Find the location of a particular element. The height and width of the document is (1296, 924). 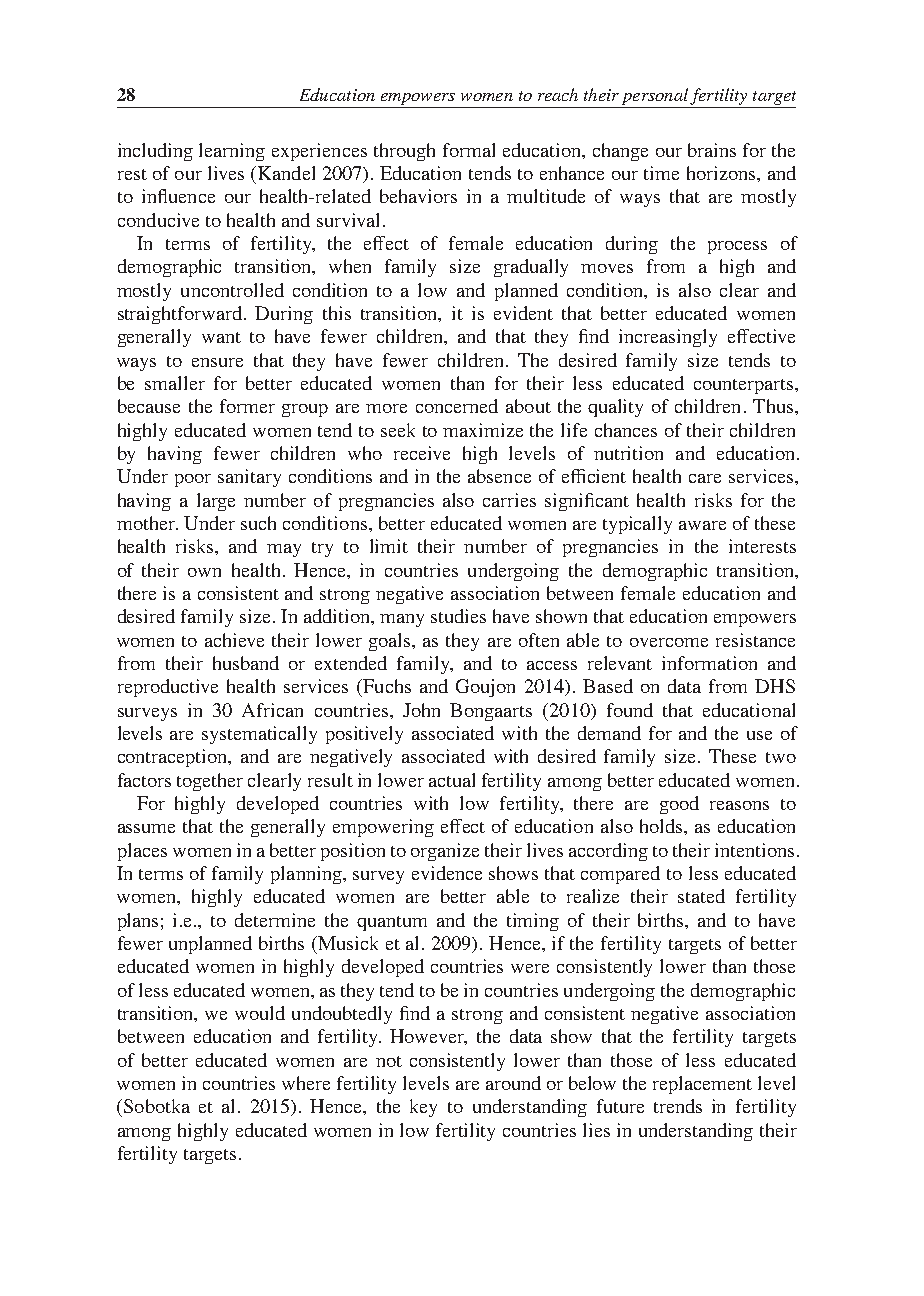

learning is located at coordinates (232, 152).
